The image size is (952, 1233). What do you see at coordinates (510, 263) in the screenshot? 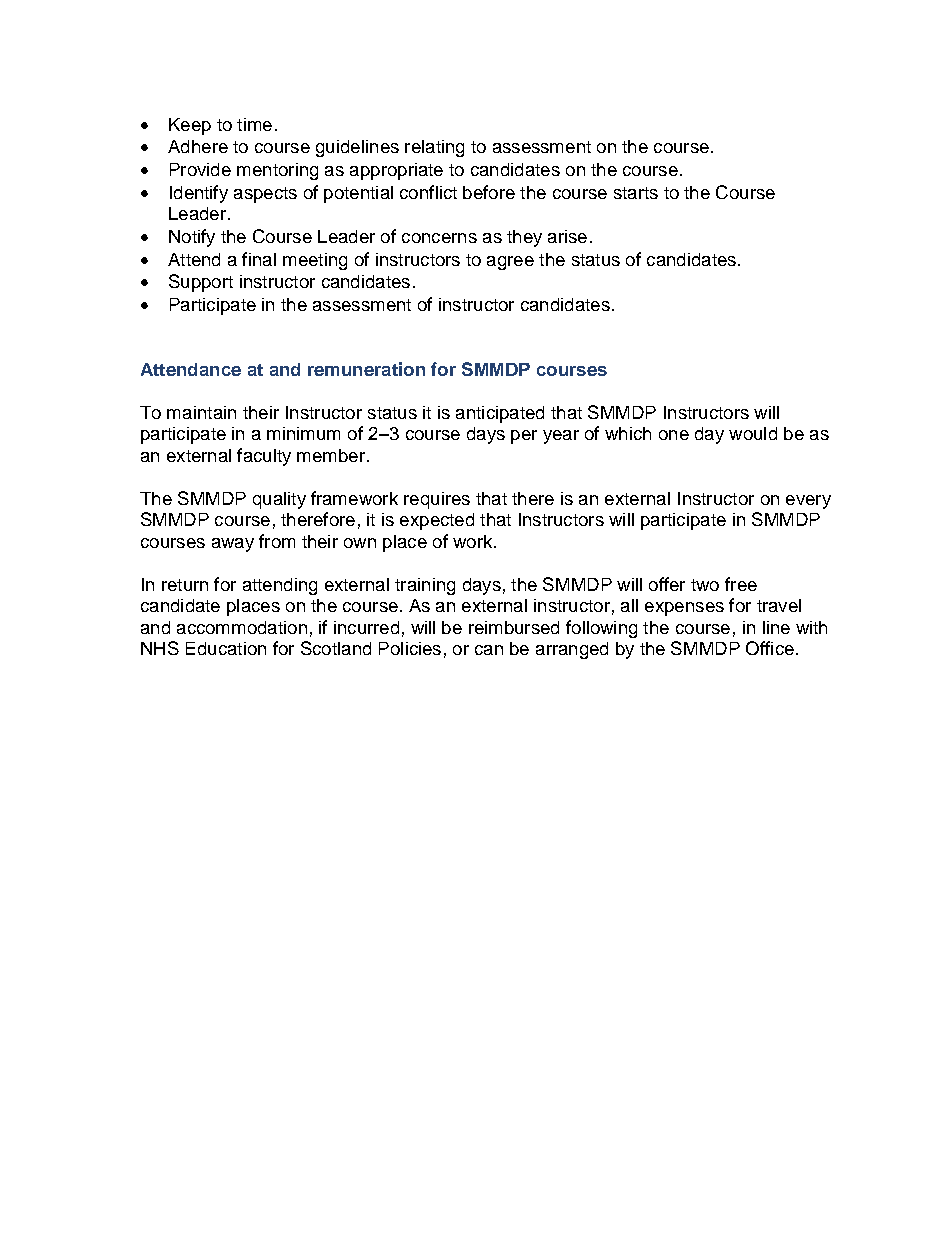
I see `agree` at bounding box center [510, 263].
